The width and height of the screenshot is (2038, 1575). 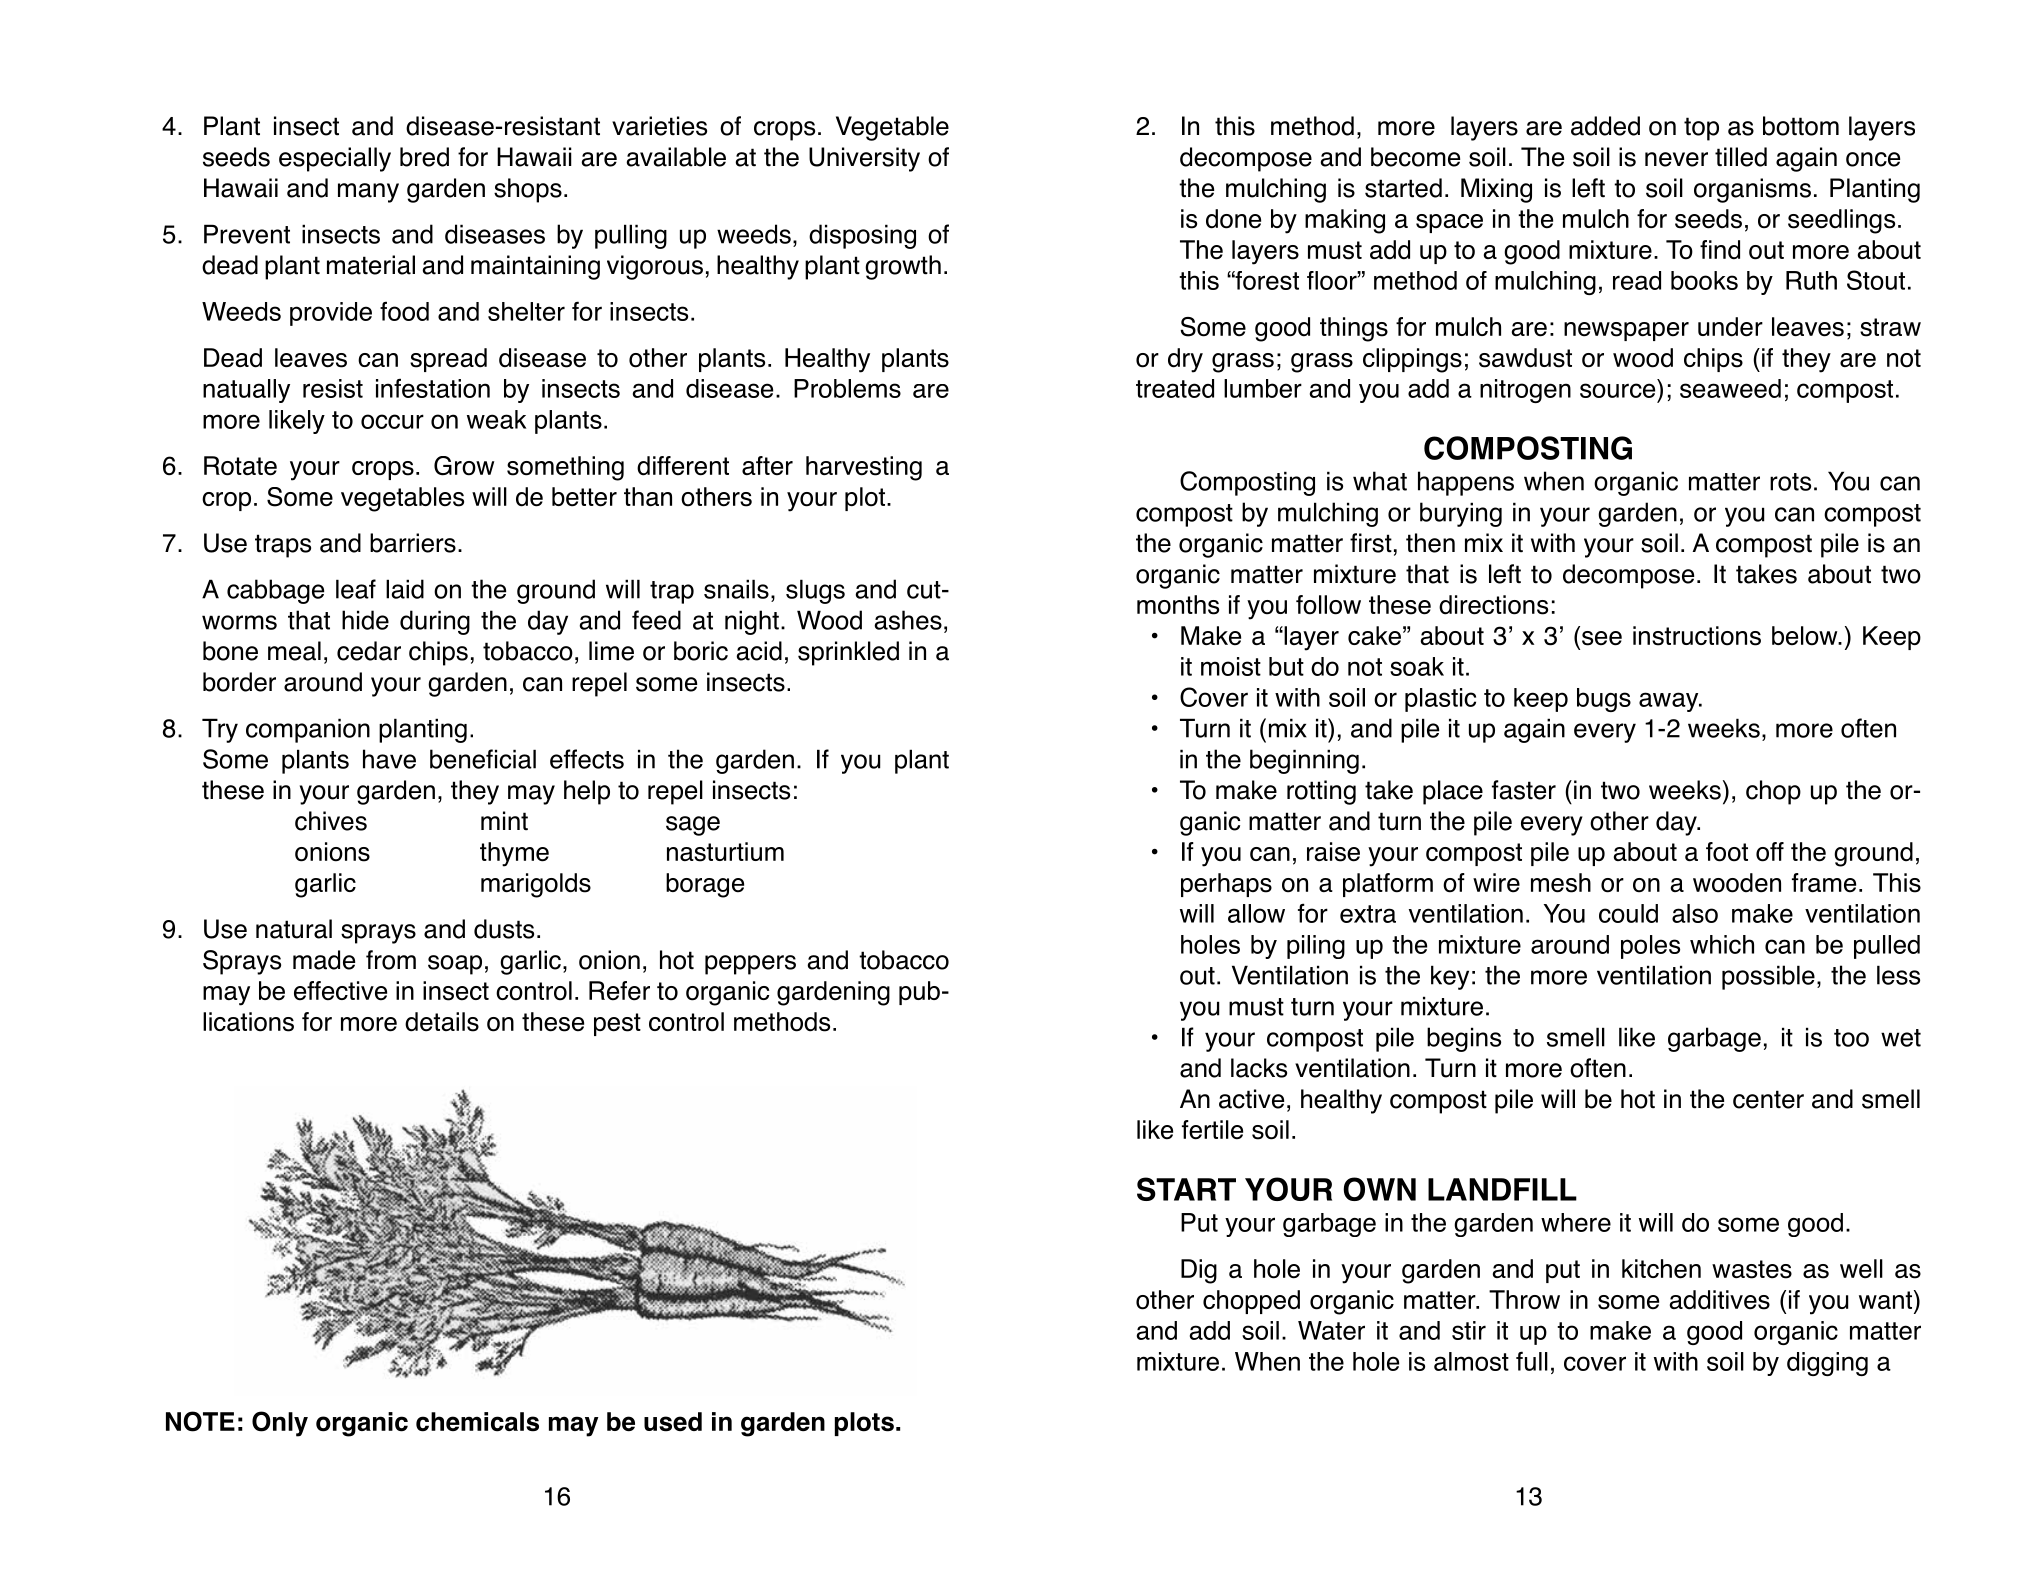 What do you see at coordinates (1676, 159) in the screenshot?
I see `never` at bounding box center [1676, 159].
